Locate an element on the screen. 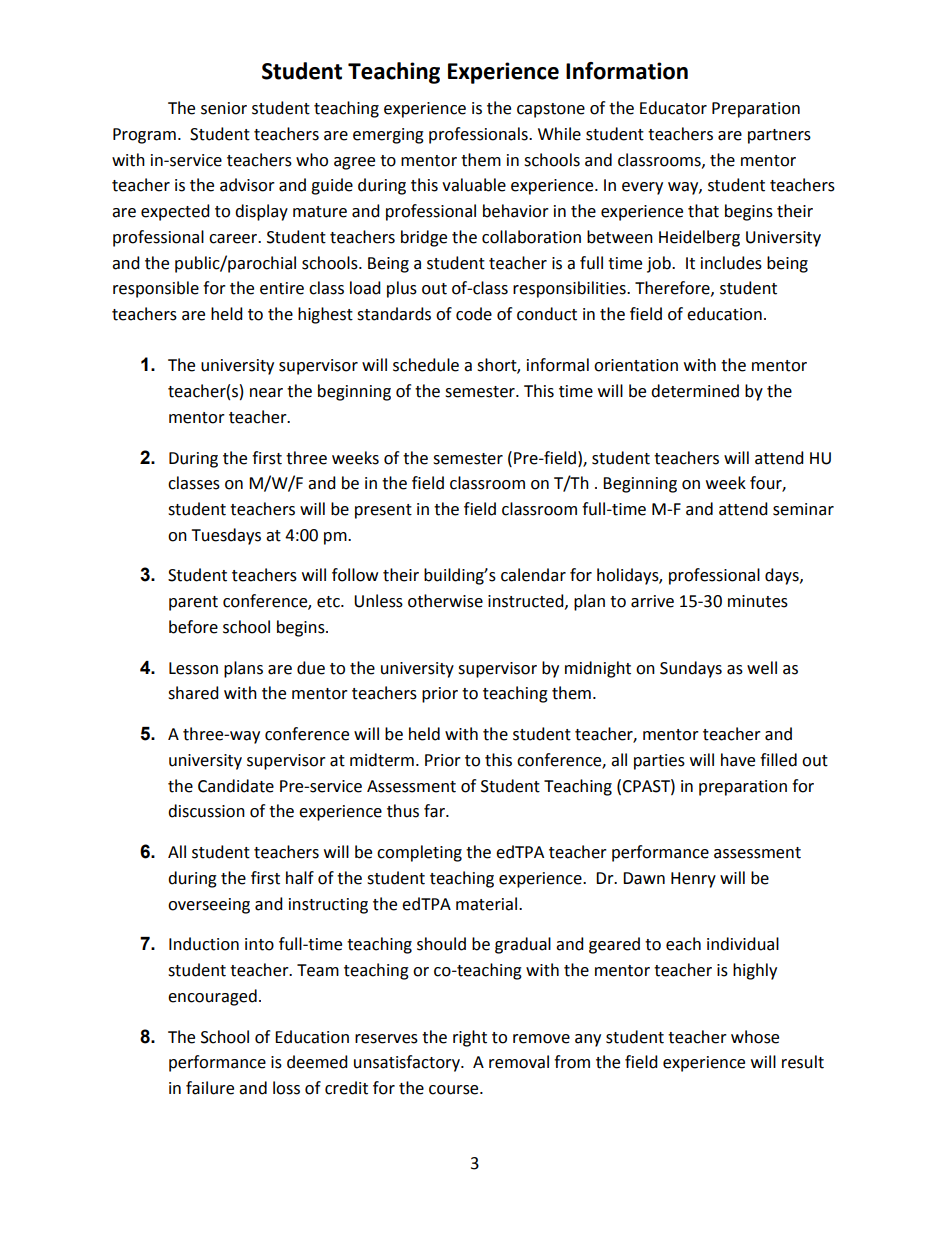 The image size is (952, 1233). determined is located at coordinates (695, 391).
